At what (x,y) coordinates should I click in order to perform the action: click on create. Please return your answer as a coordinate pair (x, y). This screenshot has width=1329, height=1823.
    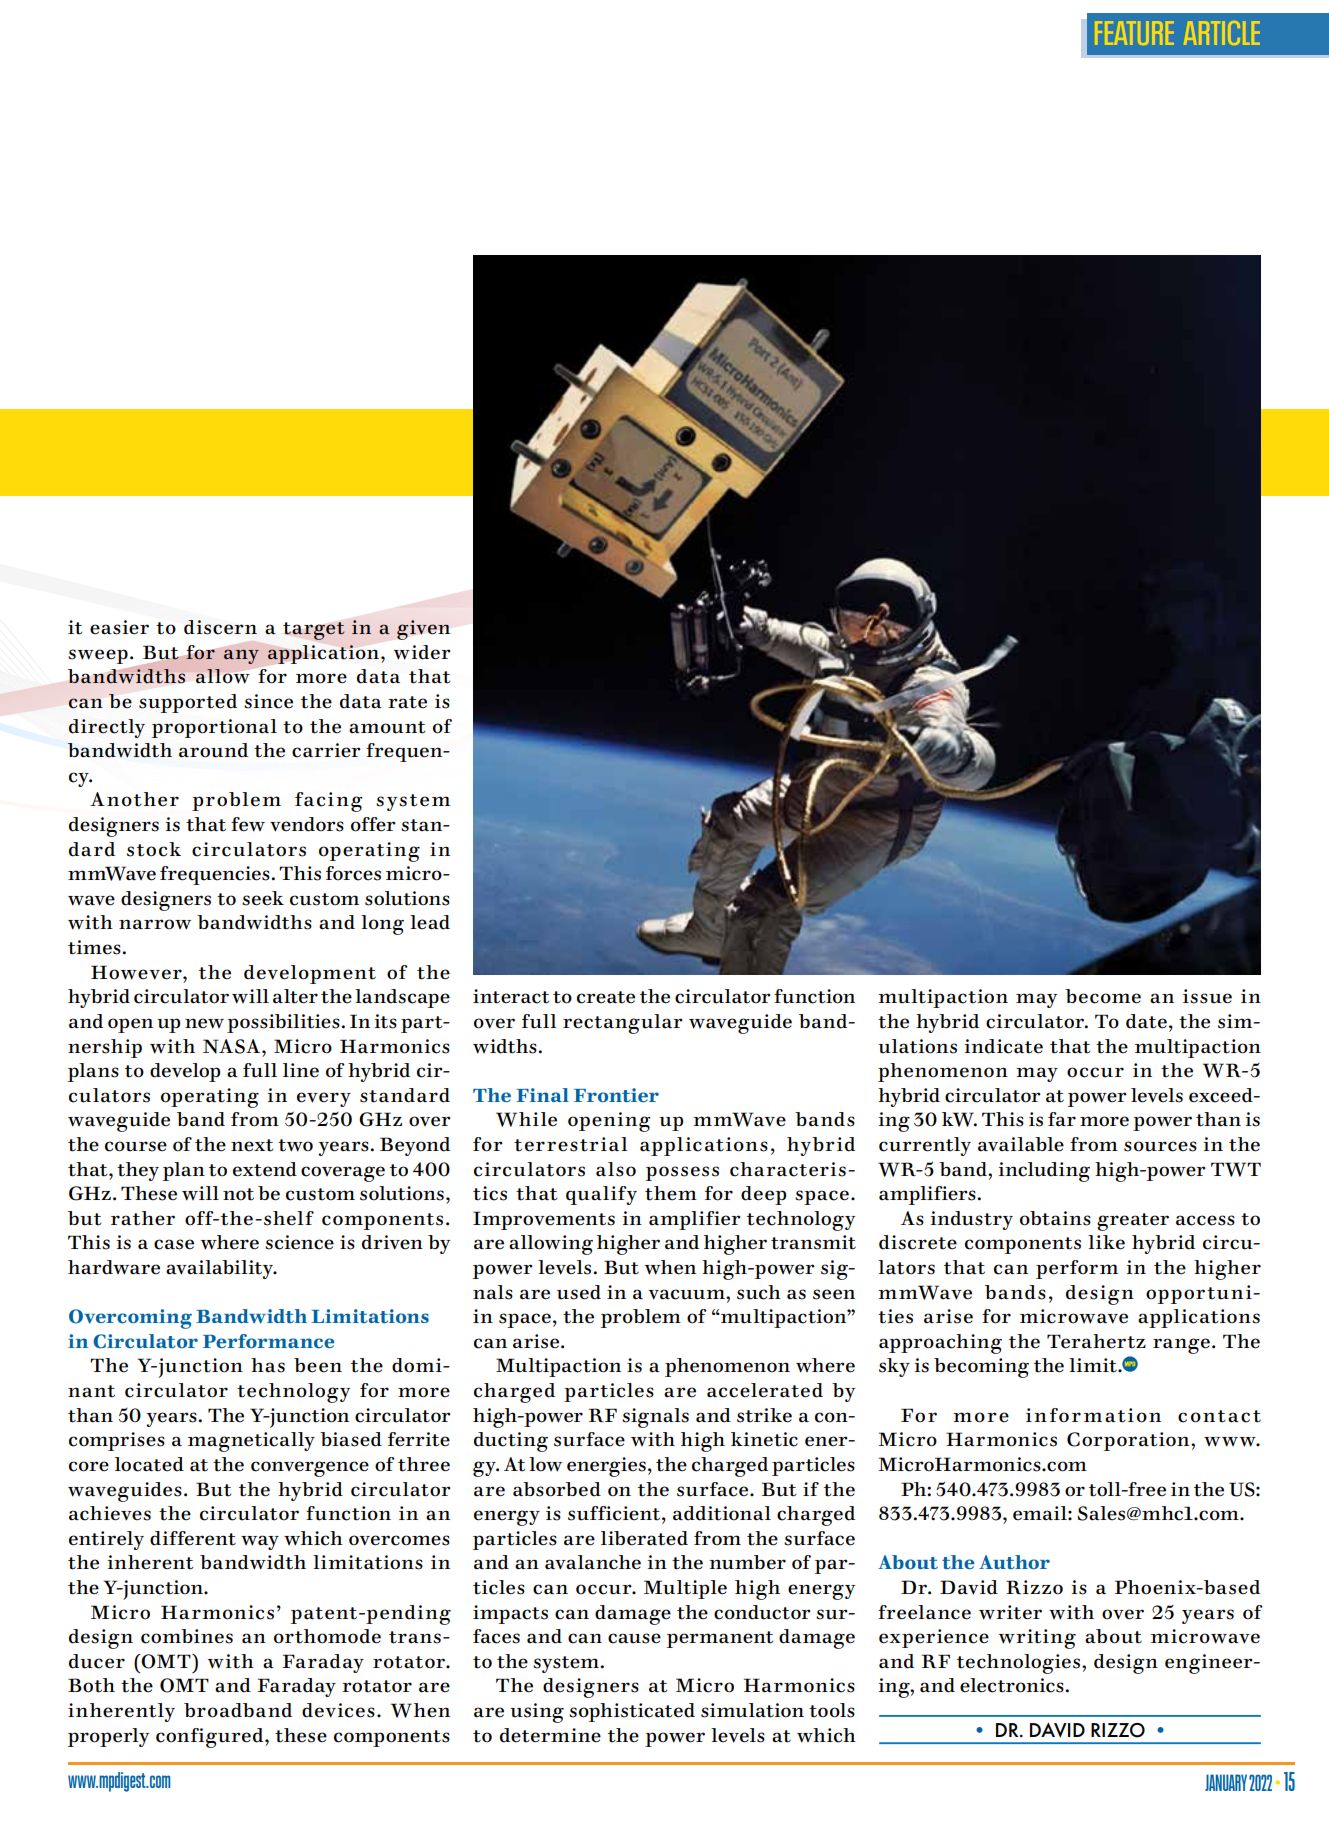
    Looking at the image, I should click on (606, 997).
